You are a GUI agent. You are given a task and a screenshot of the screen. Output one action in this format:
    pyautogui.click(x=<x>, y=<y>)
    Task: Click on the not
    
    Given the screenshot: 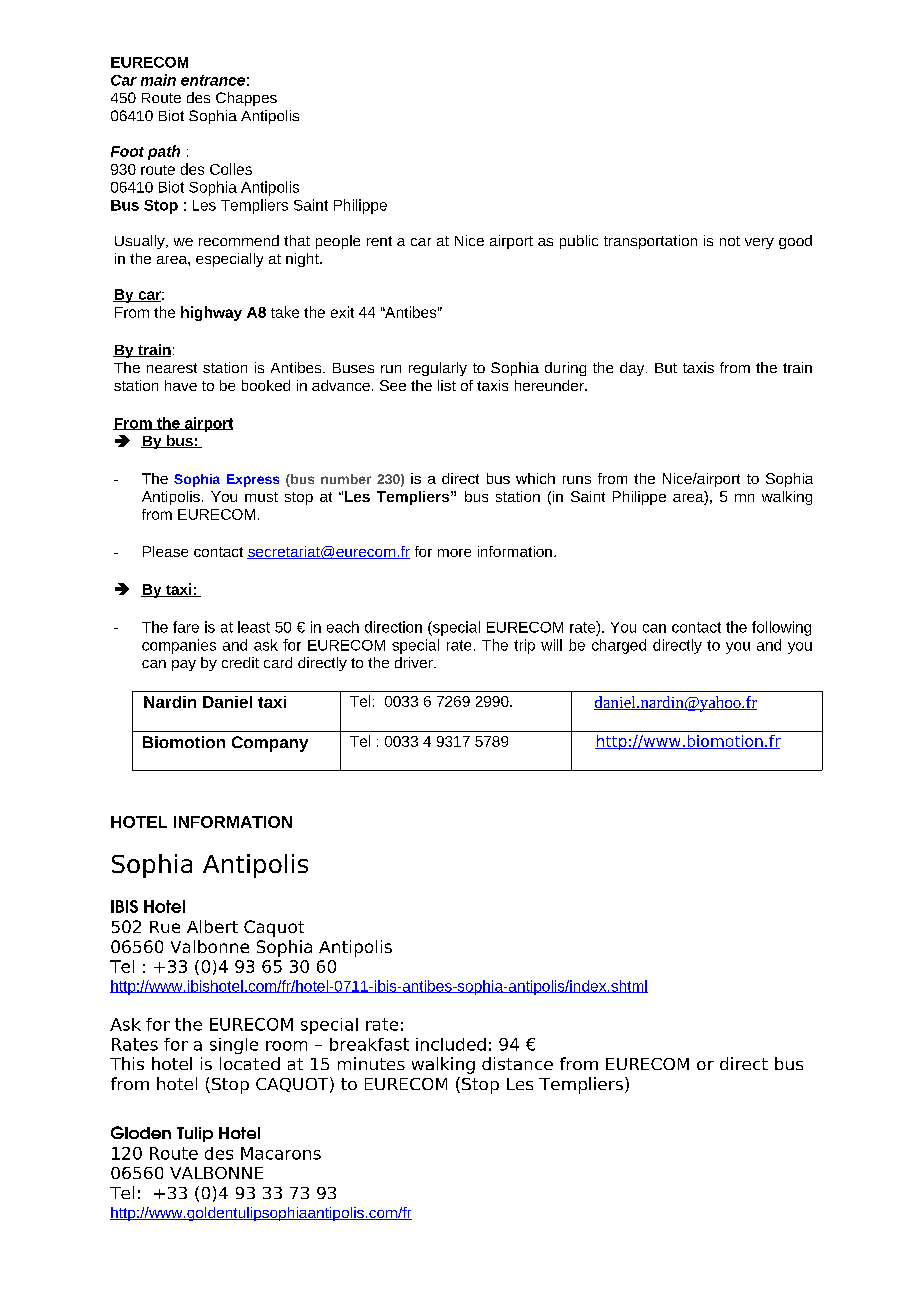 What is the action you would take?
    pyautogui.click(x=730, y=241)
